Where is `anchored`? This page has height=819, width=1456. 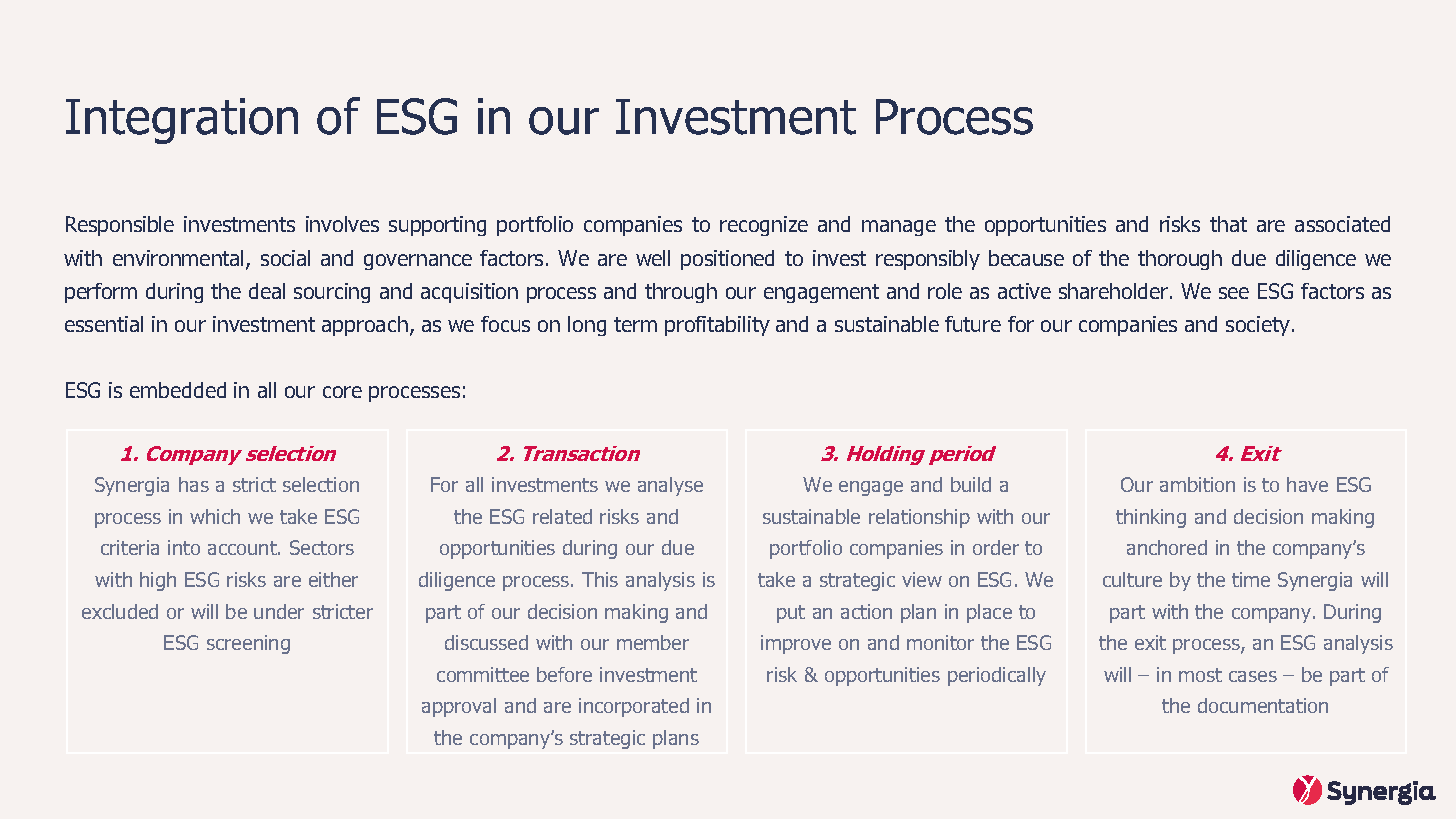
anchored is located at coordinates (1167, 547).
